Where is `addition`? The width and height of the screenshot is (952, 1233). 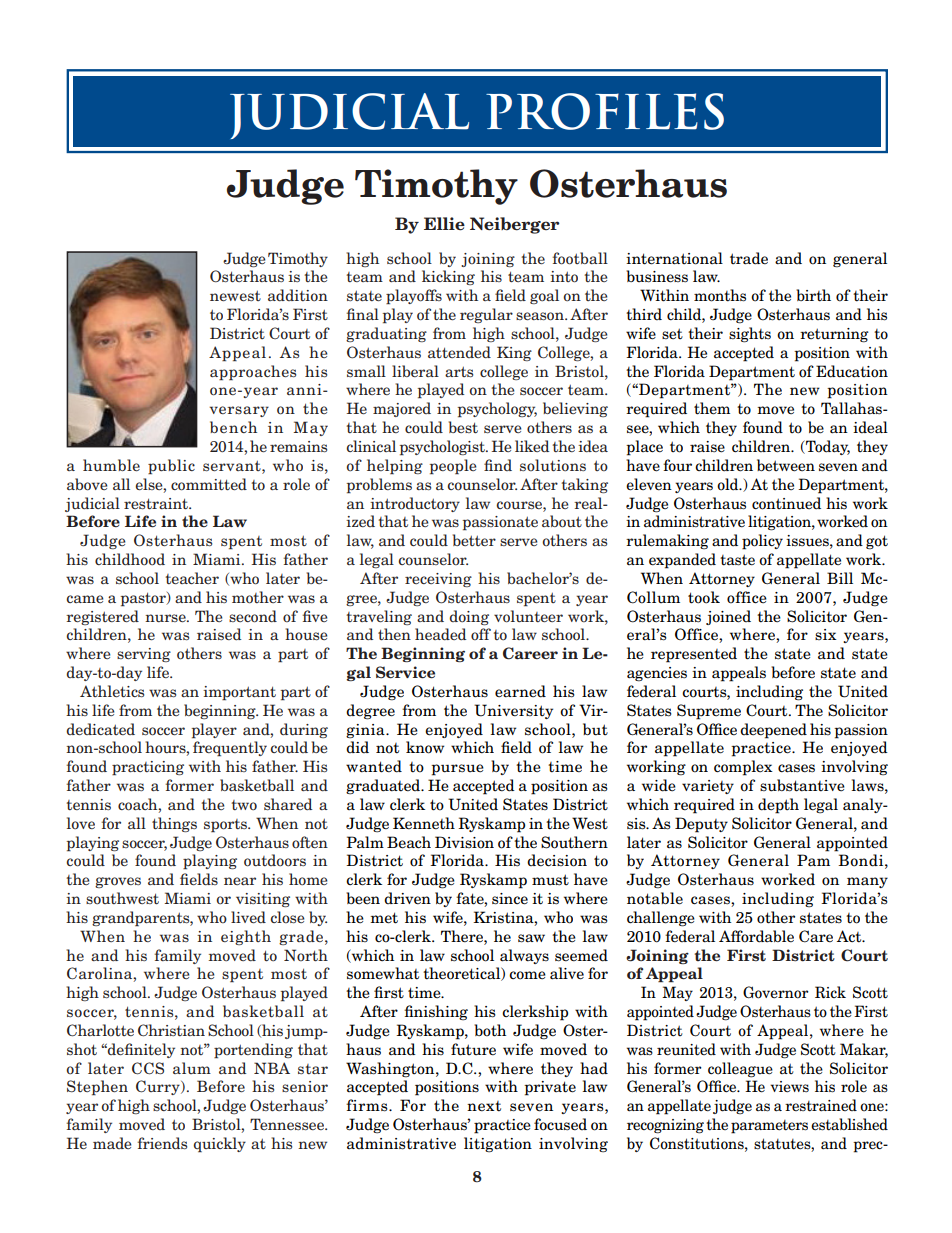 addition is located at coordinates (298, 295).
